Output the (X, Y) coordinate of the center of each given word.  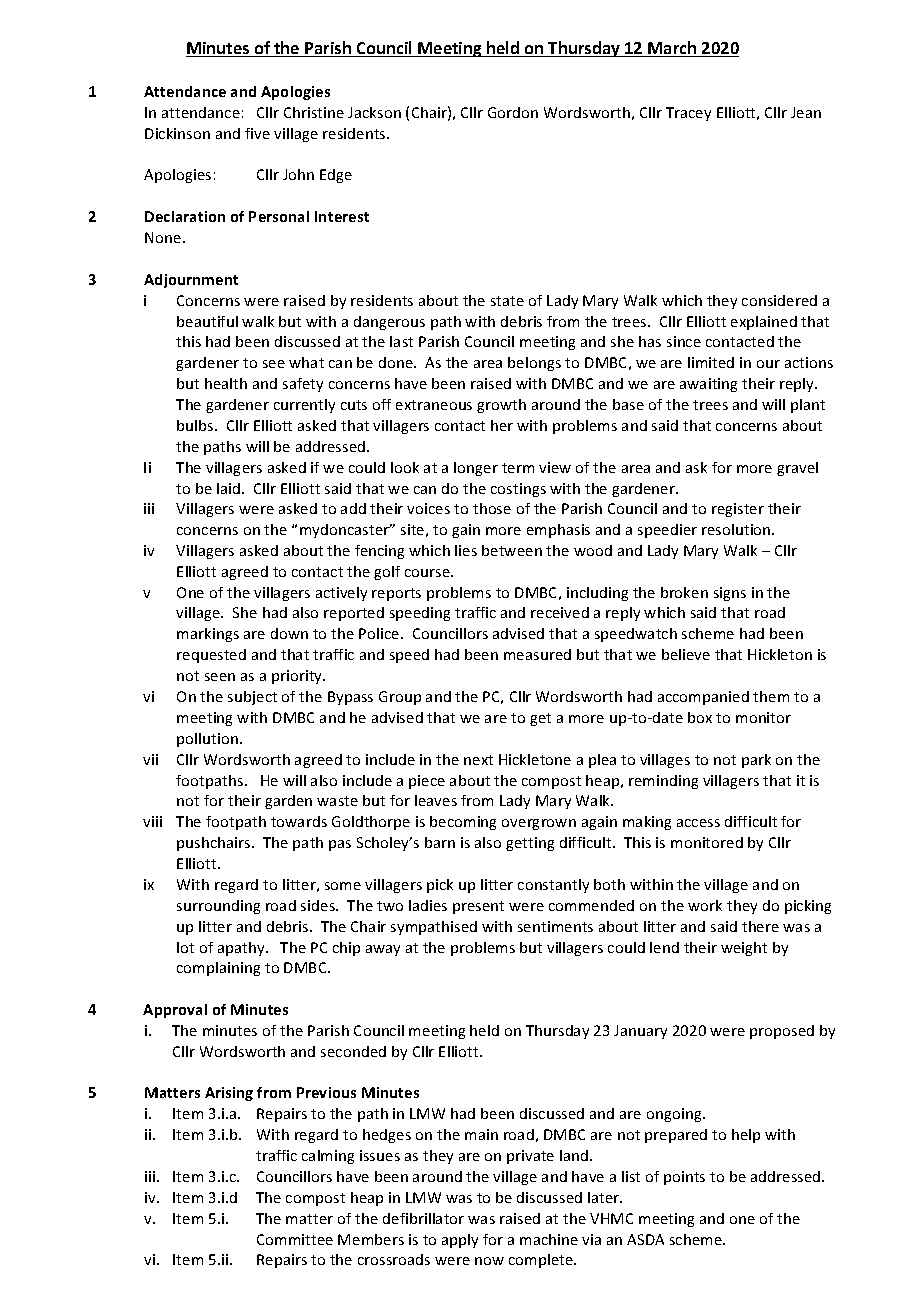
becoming (463, 823)
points (684, 1178)
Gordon (513, 112)
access (698, 823)
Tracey (688, 114)
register (738, 510)
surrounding (218, 907)
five (257, 133)
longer (476, 469)
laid (230, 488)
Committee (295, 1239)
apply (460, 1241)
